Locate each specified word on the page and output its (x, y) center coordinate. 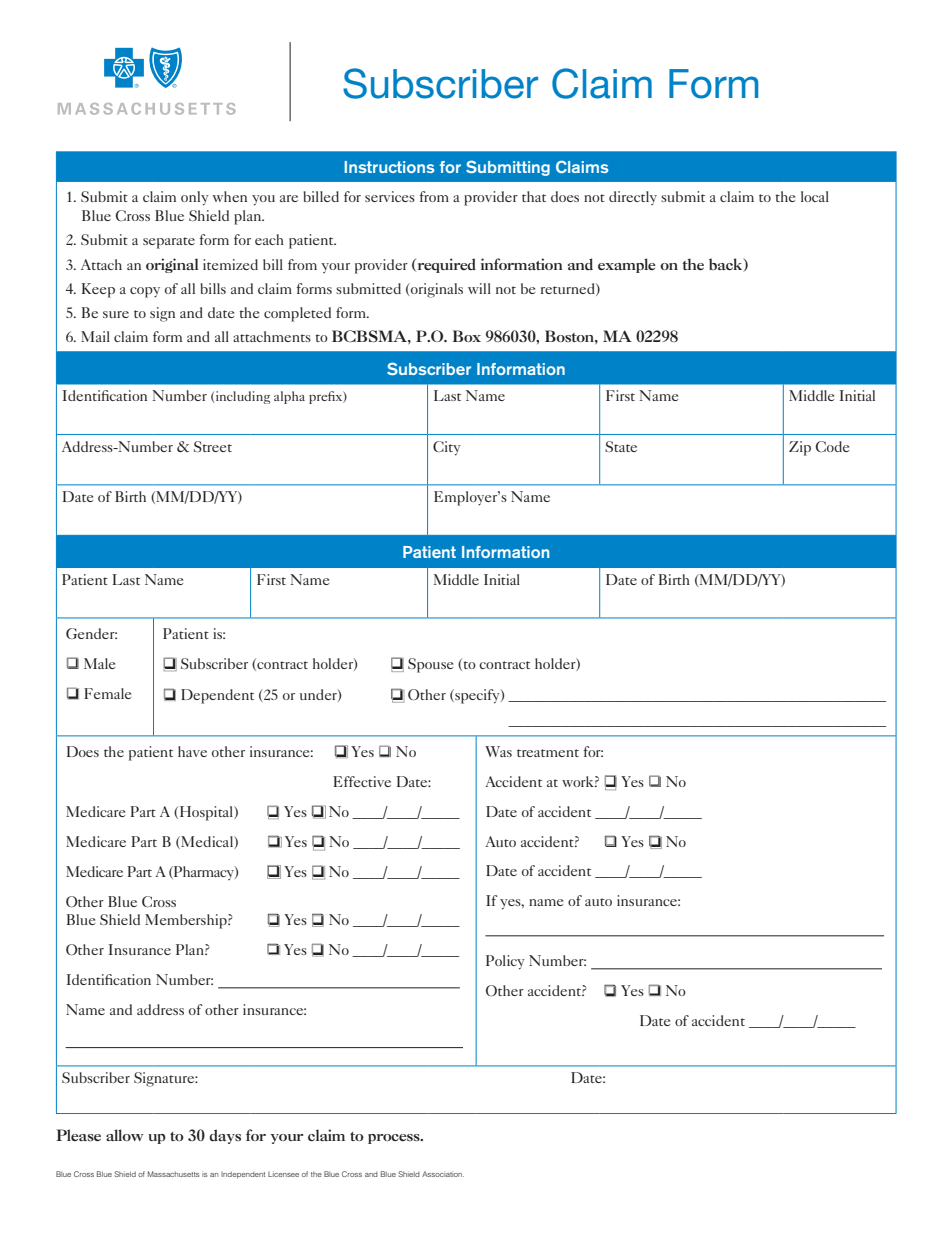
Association (443, 1174)
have (192, 751)
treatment (548, 753)
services (390, 196)
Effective (362, 781)
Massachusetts (173, 1174)
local (815, 196)
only (195, 198)
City (447, 448)
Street (213, 446)
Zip (800, 448)
